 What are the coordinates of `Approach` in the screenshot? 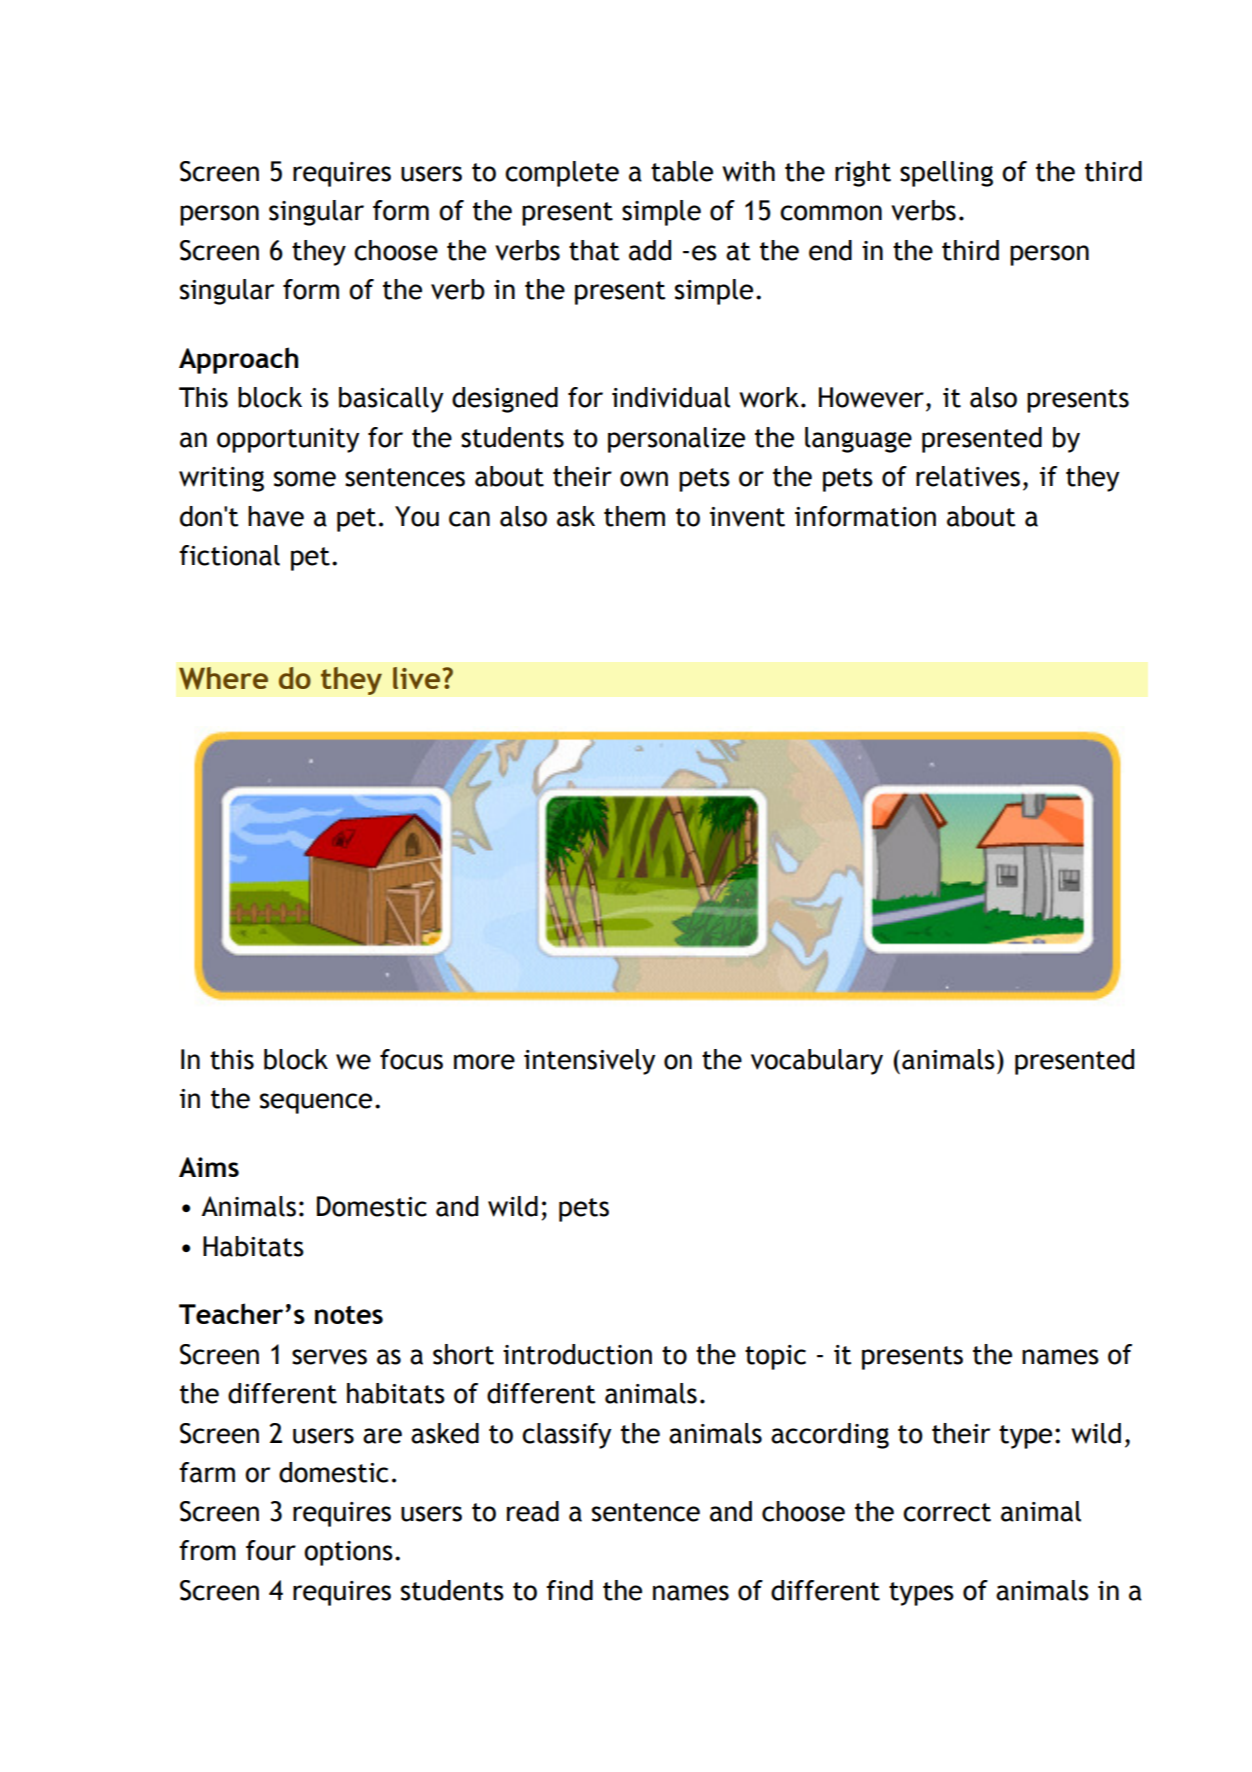 It's located at (238, 360).
